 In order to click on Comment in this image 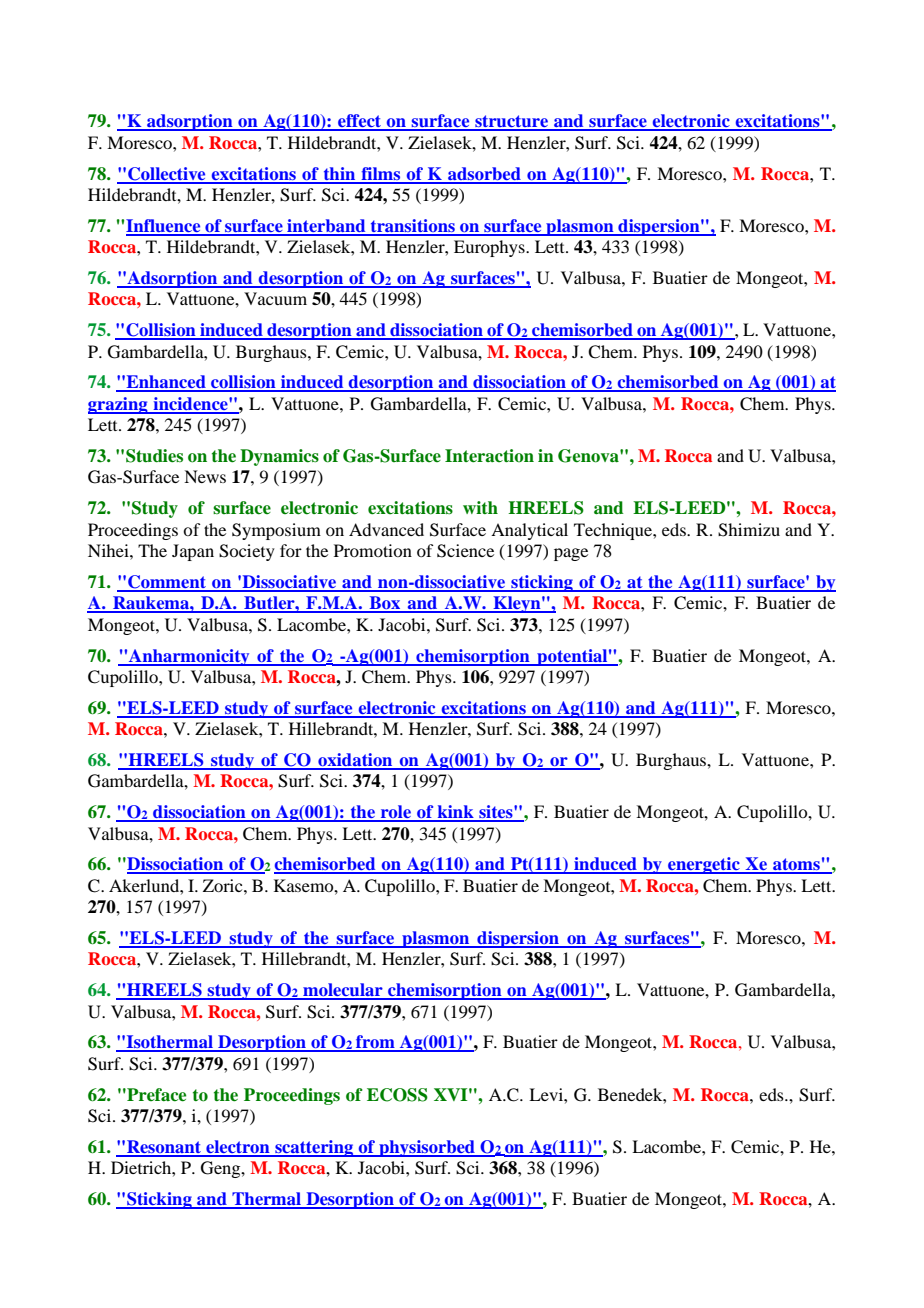, I will do `click(167, 583)`.
